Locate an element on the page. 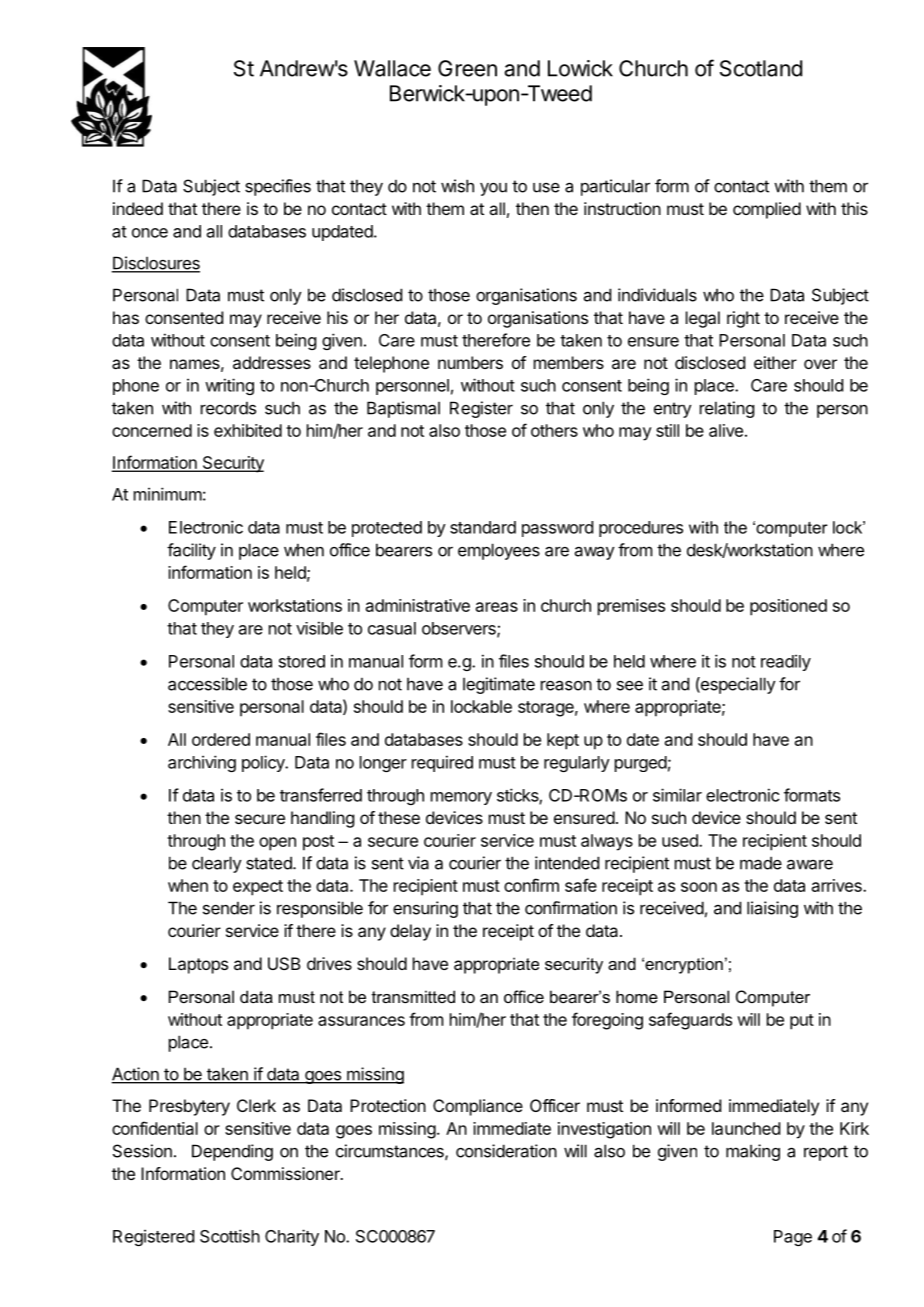 The height and width of the page is (1307, 924). specifies is located at coordinates (278, 187).
